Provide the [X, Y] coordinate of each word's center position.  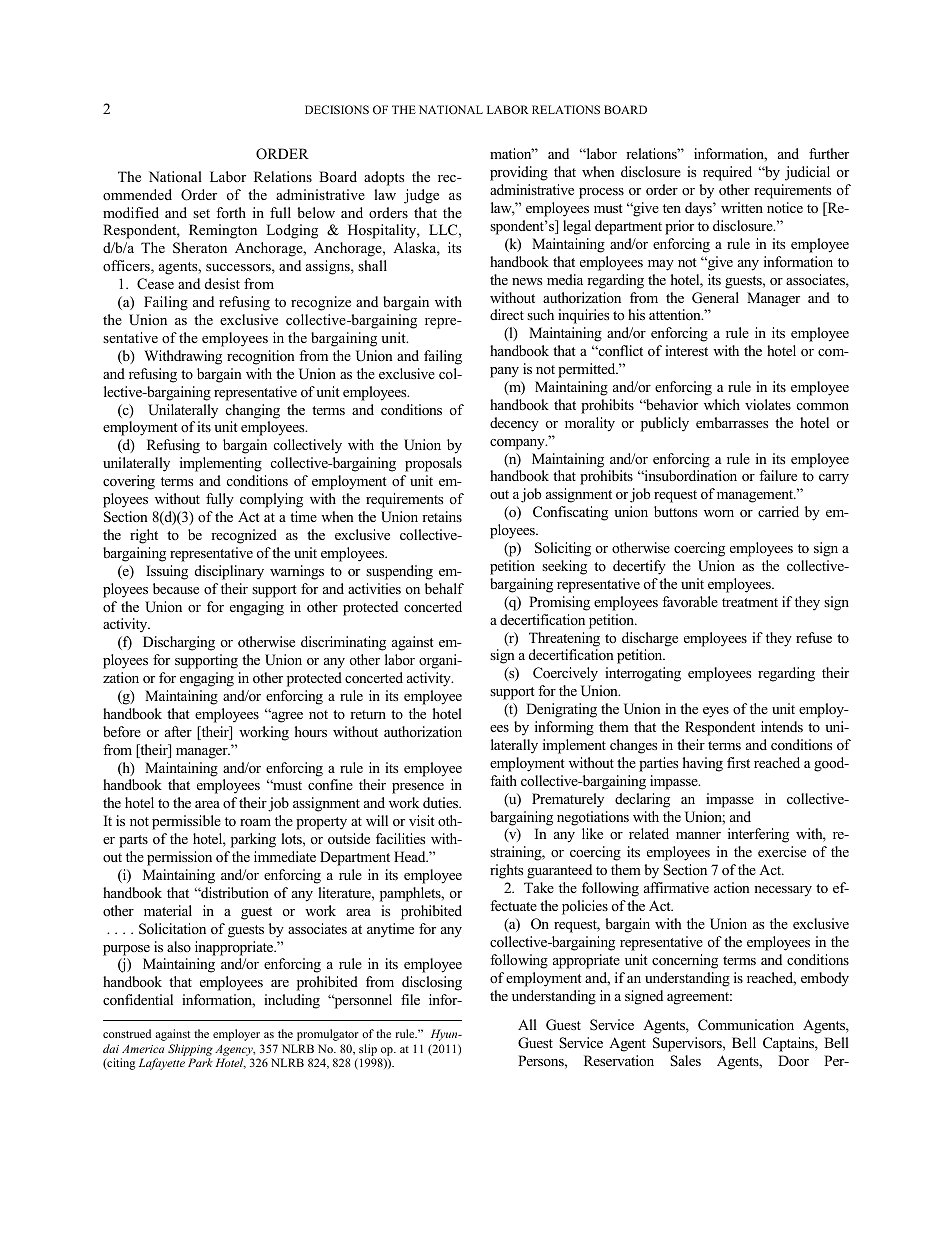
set [201, 213]
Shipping [190, 1050]
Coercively [565, 674]
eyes [716, 712]
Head [411, 856]
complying [271, 500]
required [727, 173]
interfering [758, 835]
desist [222, 283]
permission [179, 858]
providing [519, 173]
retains [442, 516]
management [756, 496]
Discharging [179, 643]
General [715, 298]
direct [507, 314]
